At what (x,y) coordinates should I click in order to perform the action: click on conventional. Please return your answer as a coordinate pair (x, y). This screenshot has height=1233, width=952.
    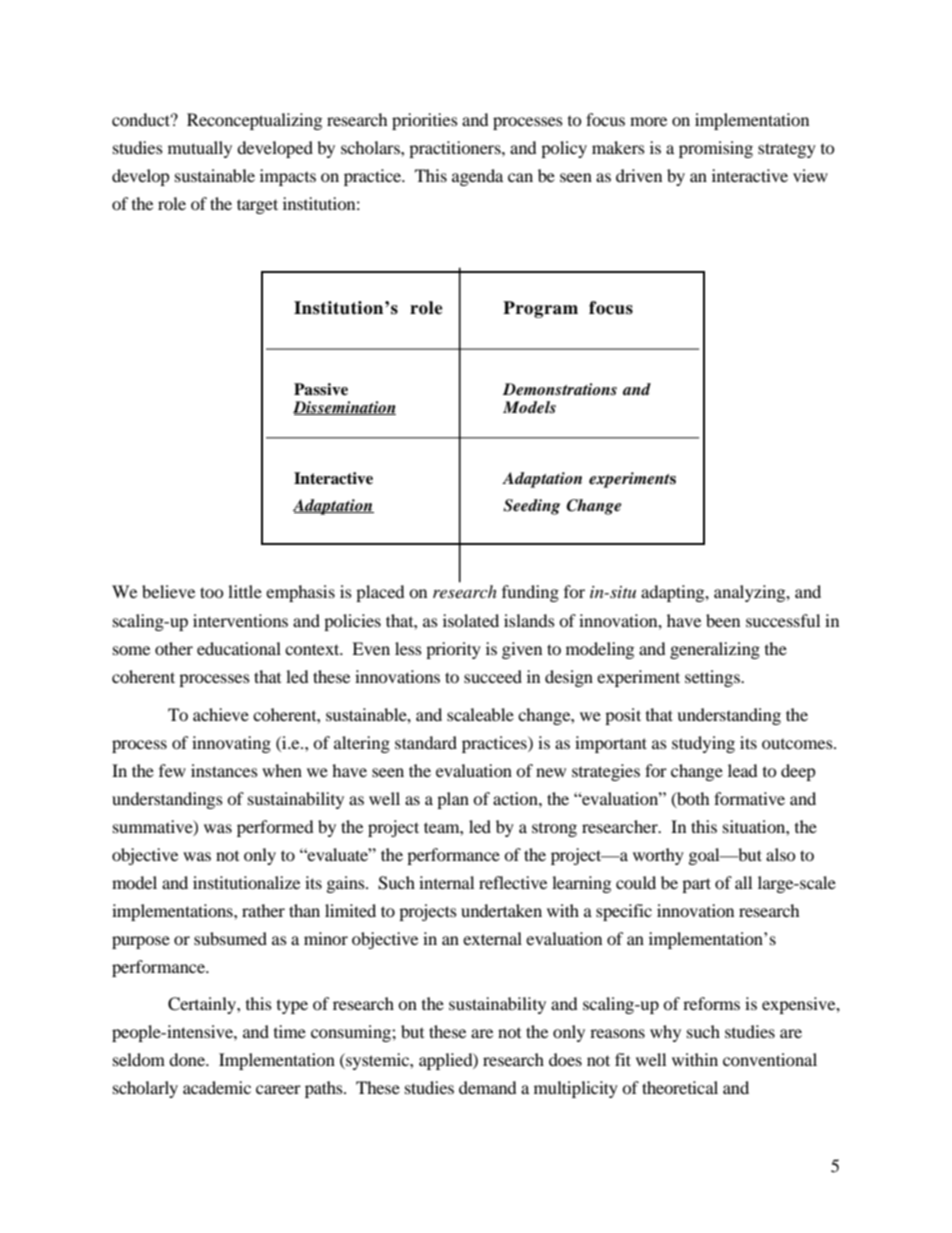
    Looking at the image, I should click on (770, 1059).
